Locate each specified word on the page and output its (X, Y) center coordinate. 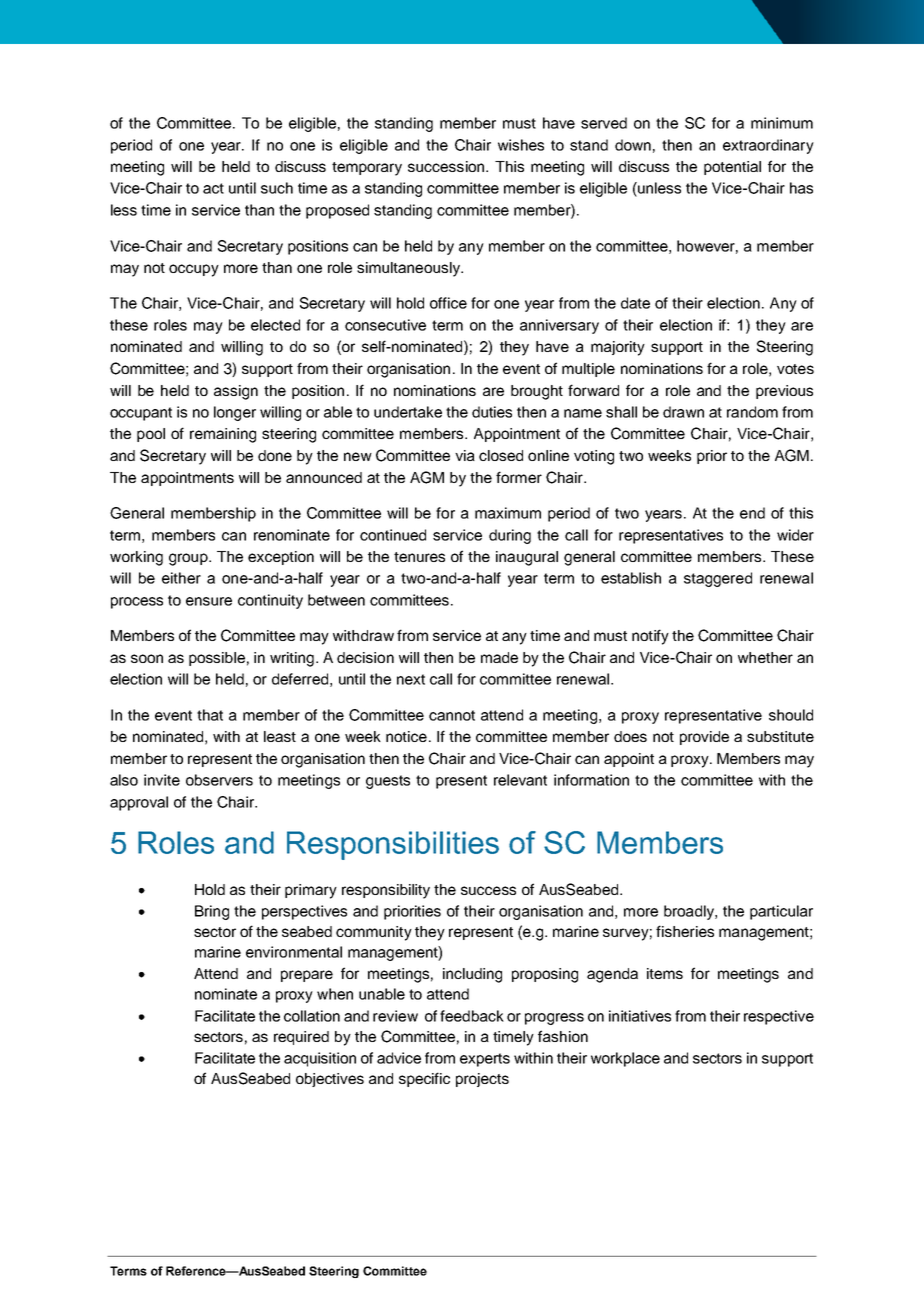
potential (732, 168)
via (465, 455)
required (301, 1038)
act (213, 188)
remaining (223, 435)
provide (704, 738)
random (752, 412)
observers (219, 780)
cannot (452, 715)
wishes (521, 145)
